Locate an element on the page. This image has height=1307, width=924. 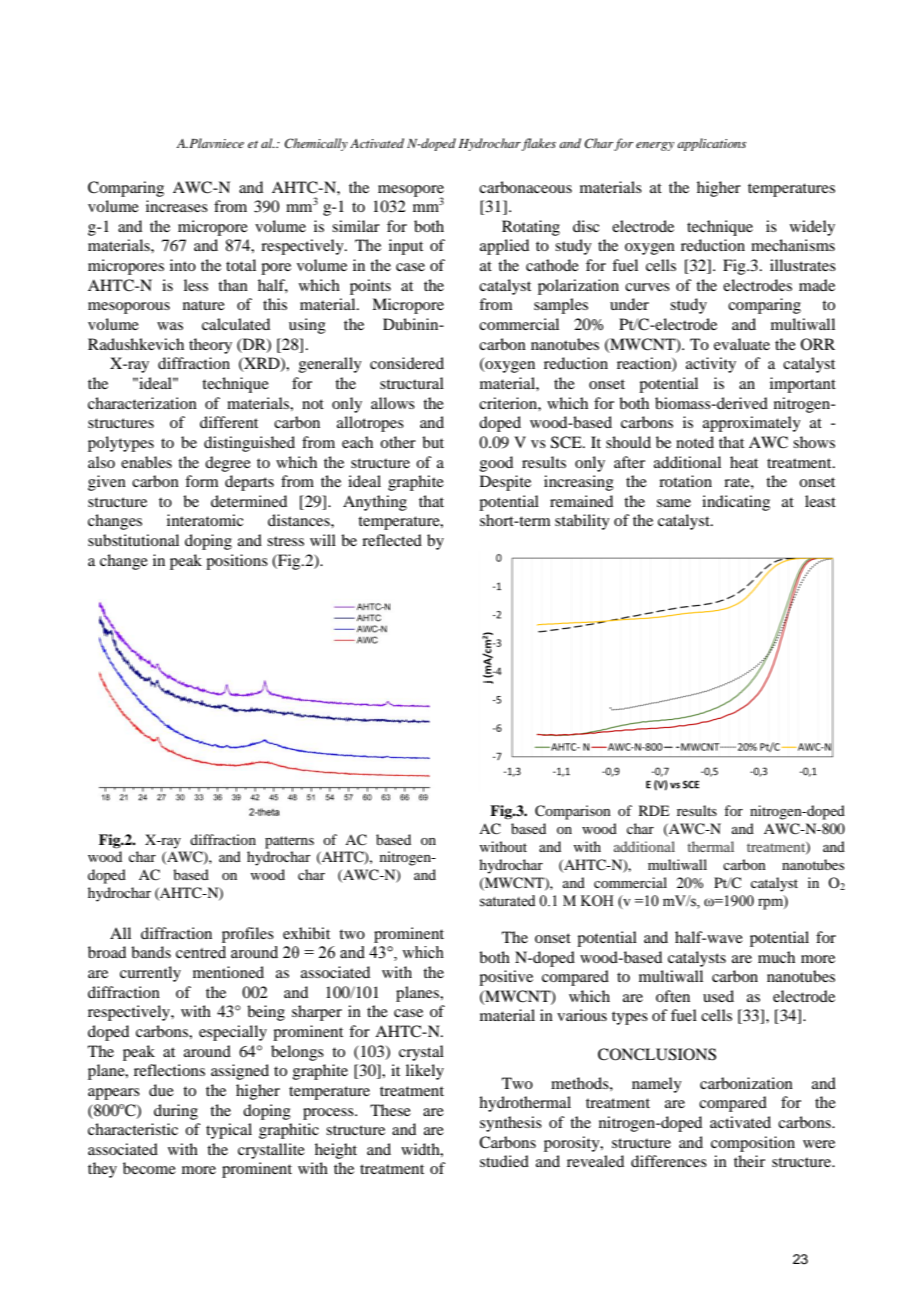
much is located at coordinates (776, 957).
